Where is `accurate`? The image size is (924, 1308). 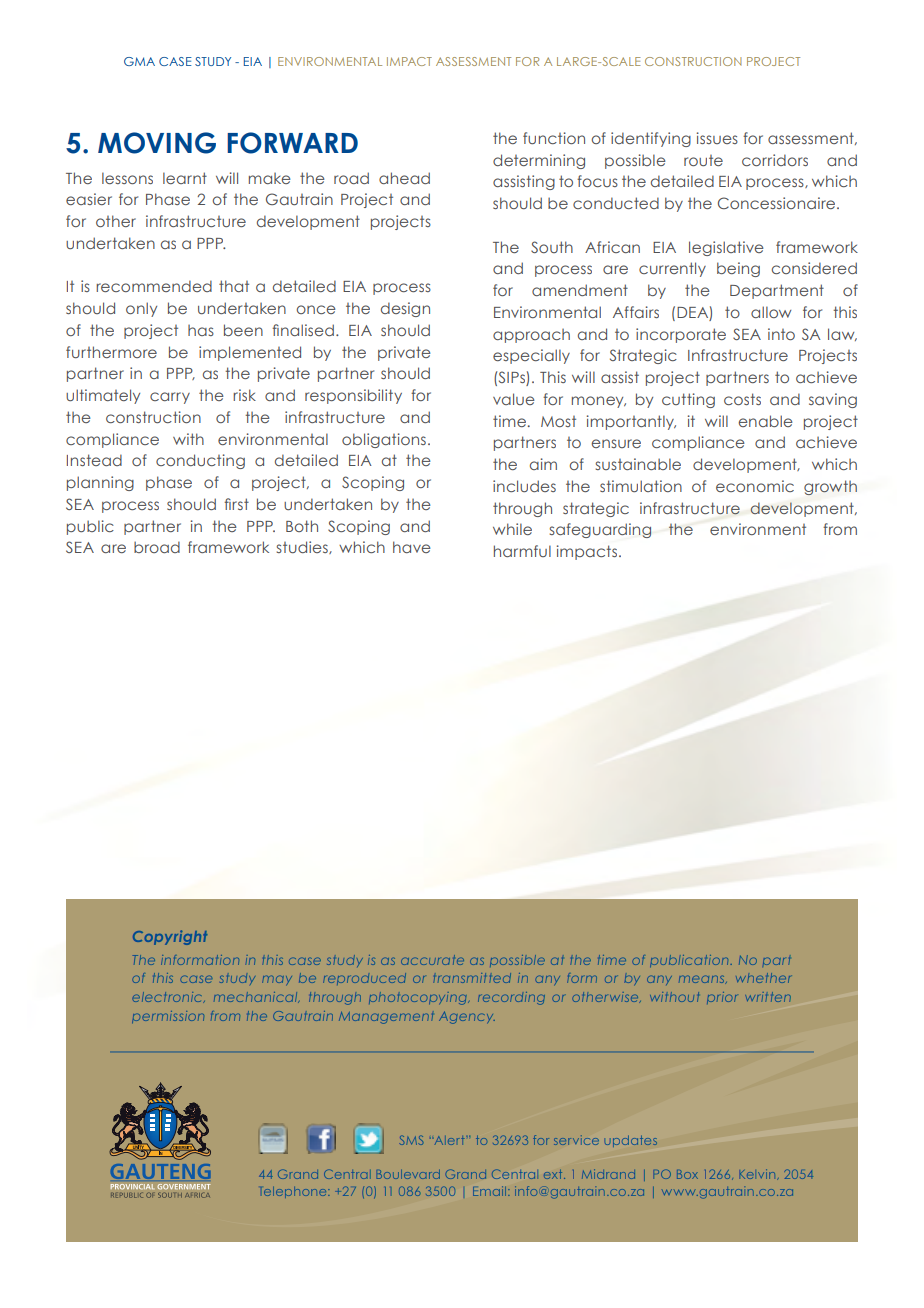
accurate is located at coordinates (432, 960).
